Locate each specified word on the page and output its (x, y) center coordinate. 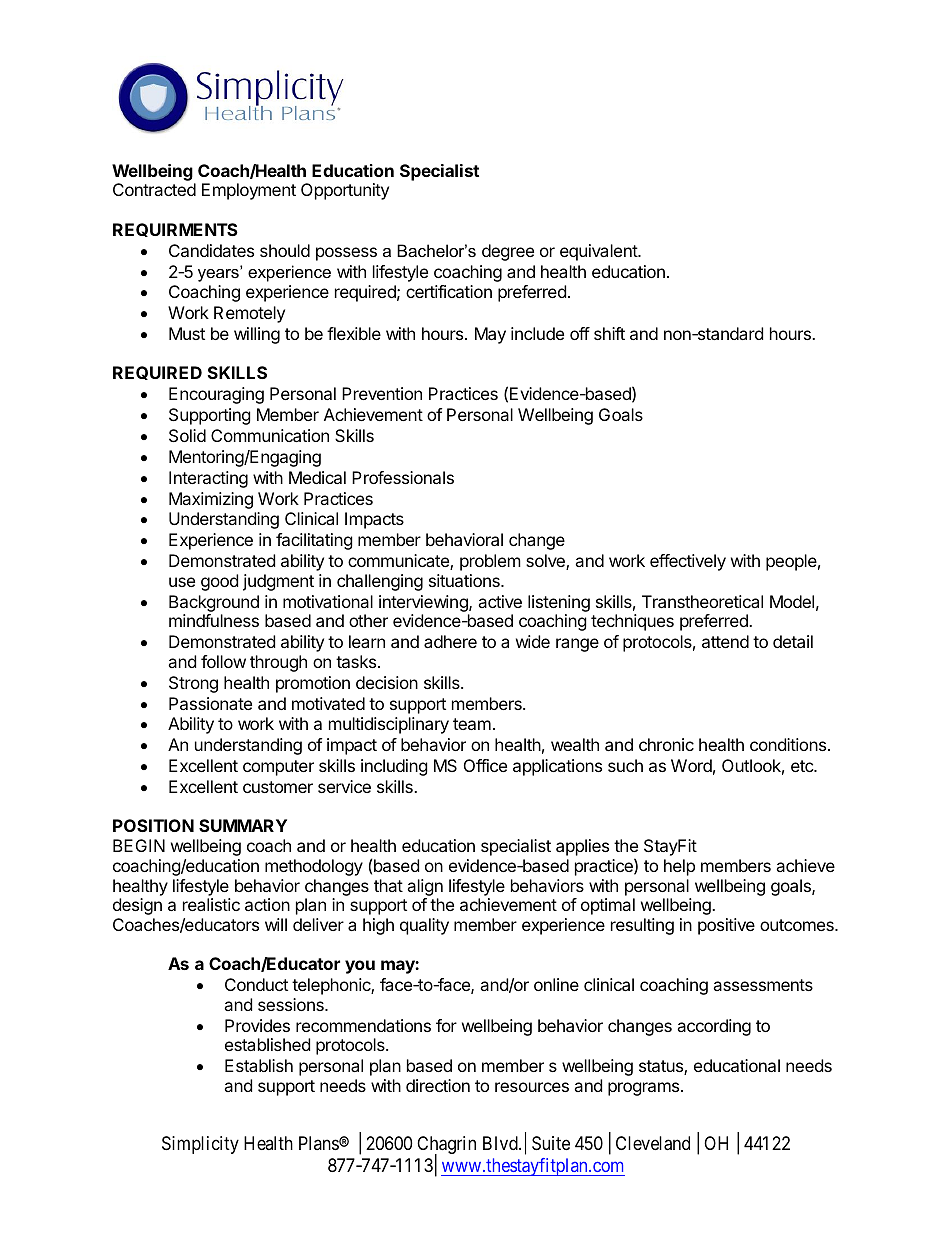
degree (508, 252)
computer (278, 768)
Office (485, 765)
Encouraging (216, 395)
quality (424, 926)
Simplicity (200, 1145)
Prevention (382, 393)
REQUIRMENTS (175, 230)
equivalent (599, 252)
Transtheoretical (702, 601)
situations (465, 580)
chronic (666, 744)
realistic (211, 904)
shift (609, 333)
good (219, 582)
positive (726, 926)
